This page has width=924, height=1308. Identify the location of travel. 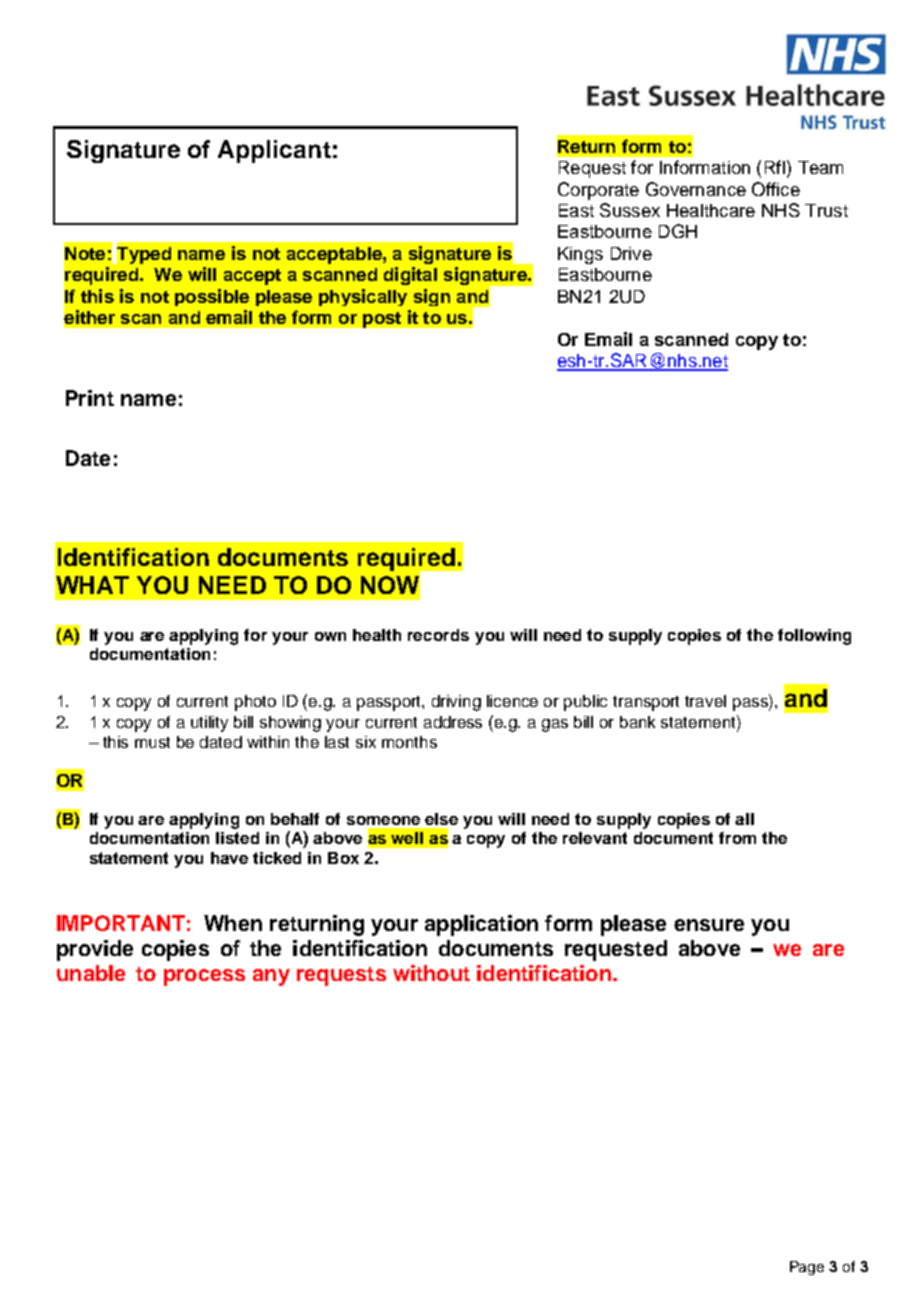
(705, 701).
